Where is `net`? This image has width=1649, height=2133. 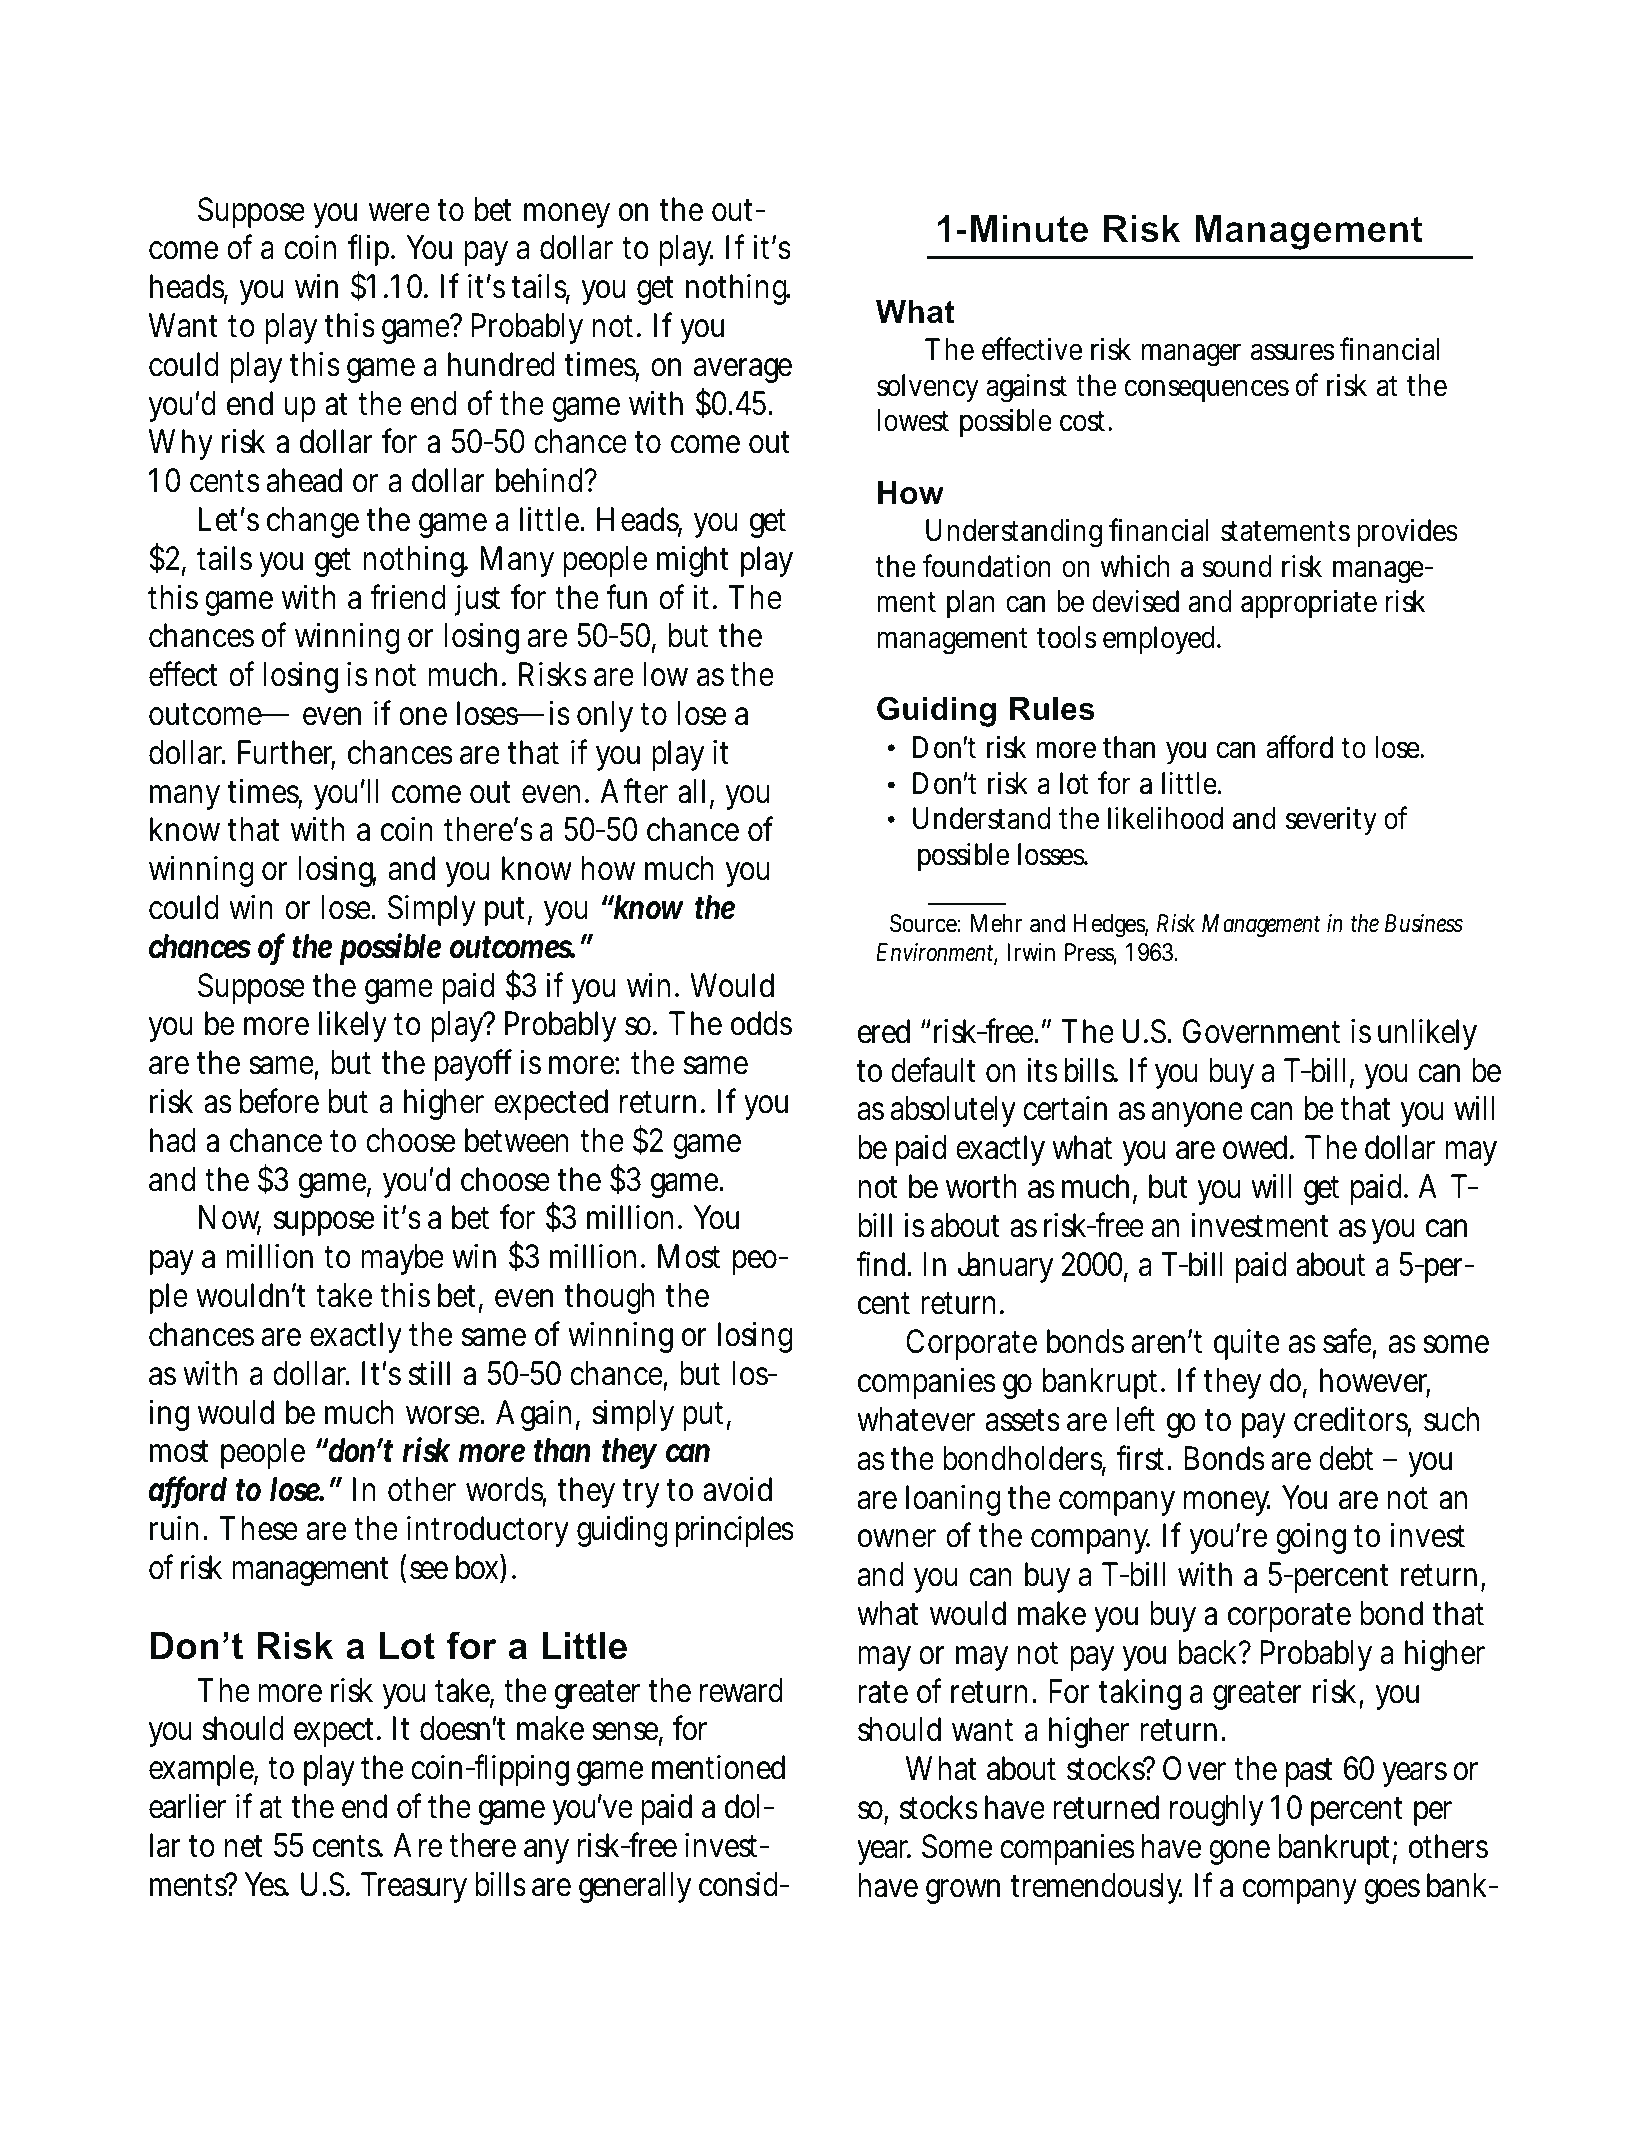
net is located at coordinates (243, 1846).
